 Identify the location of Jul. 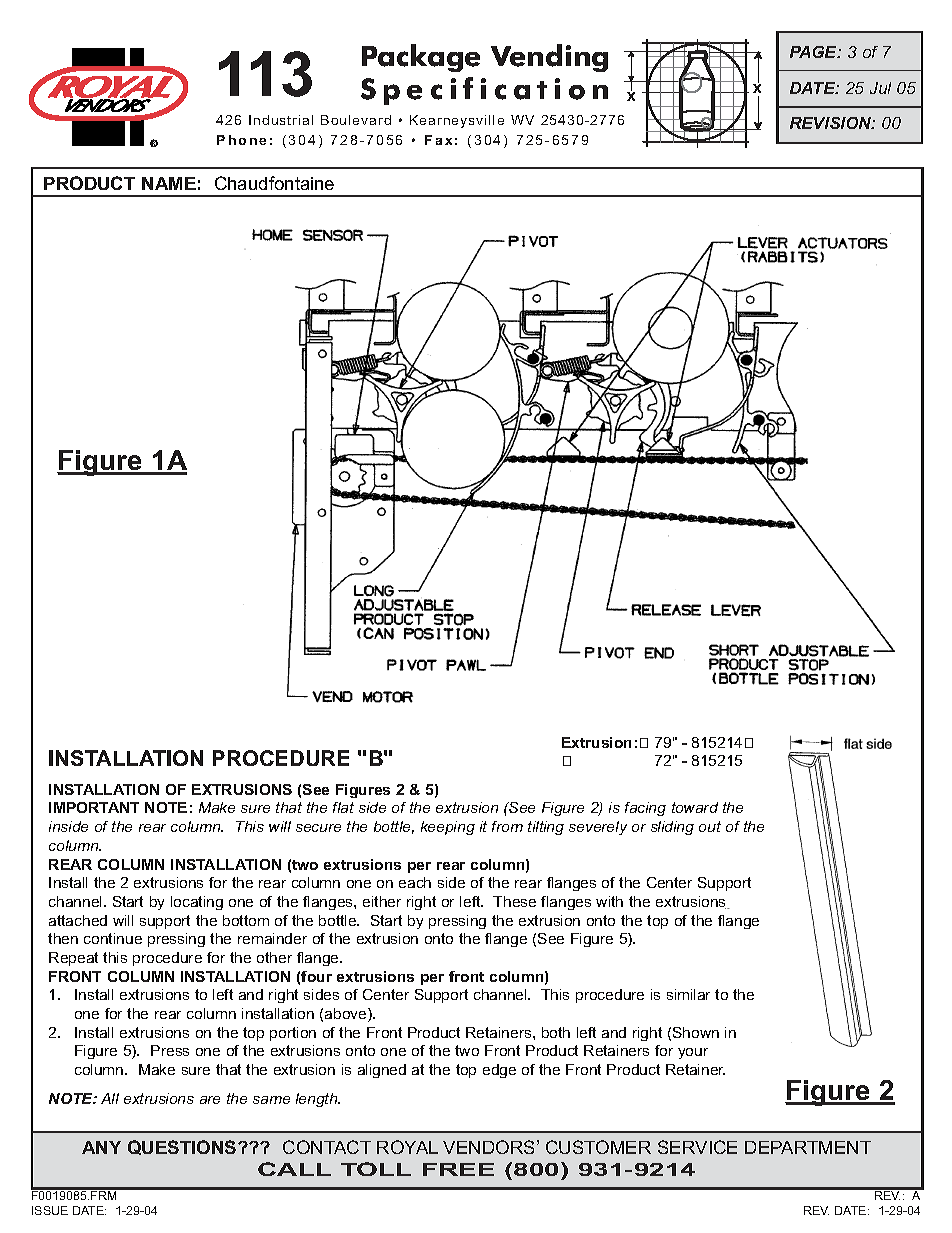
(880, 88).
